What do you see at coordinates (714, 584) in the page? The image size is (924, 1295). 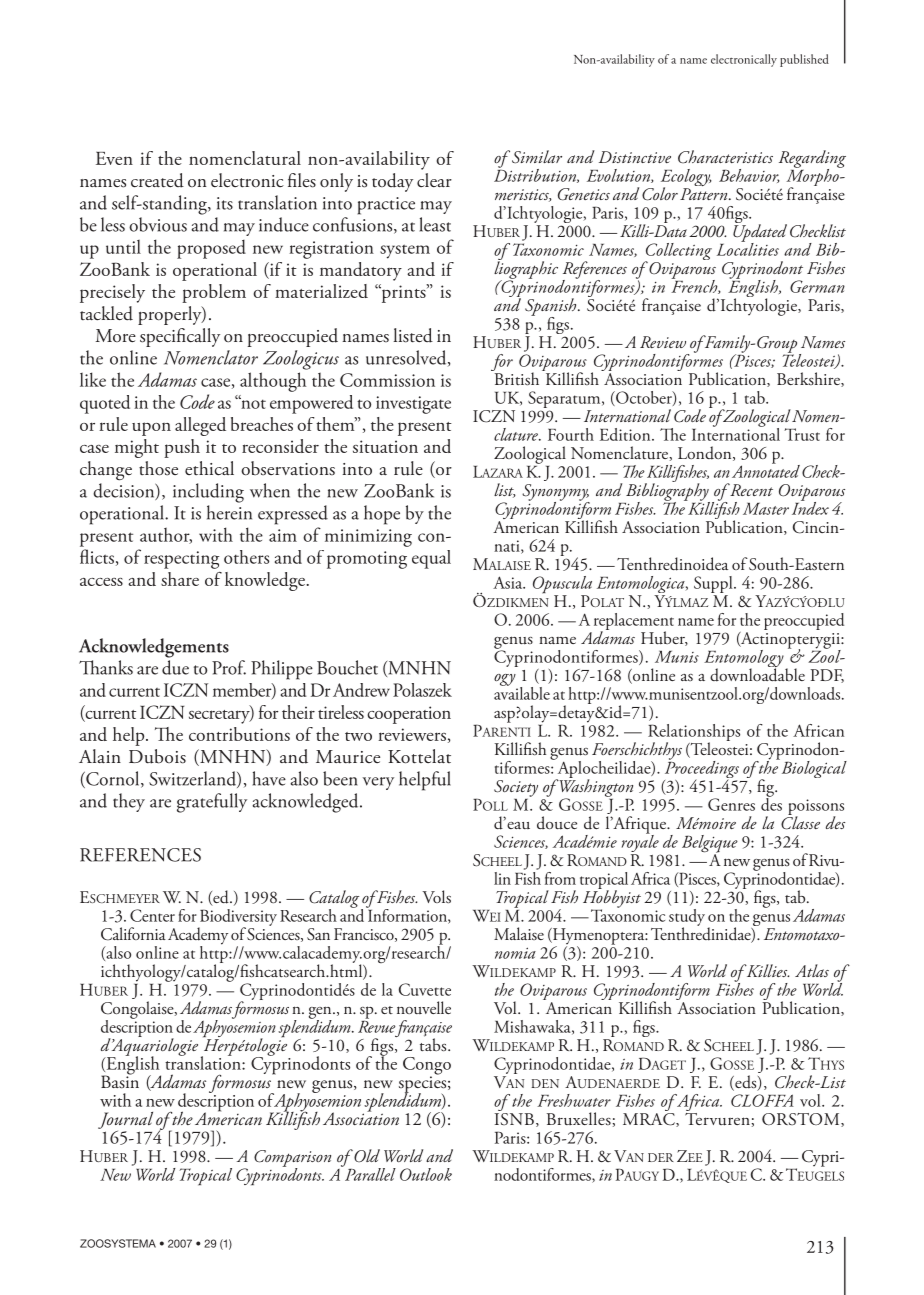 I see `Suppl` at bounding box center [714, 584].
